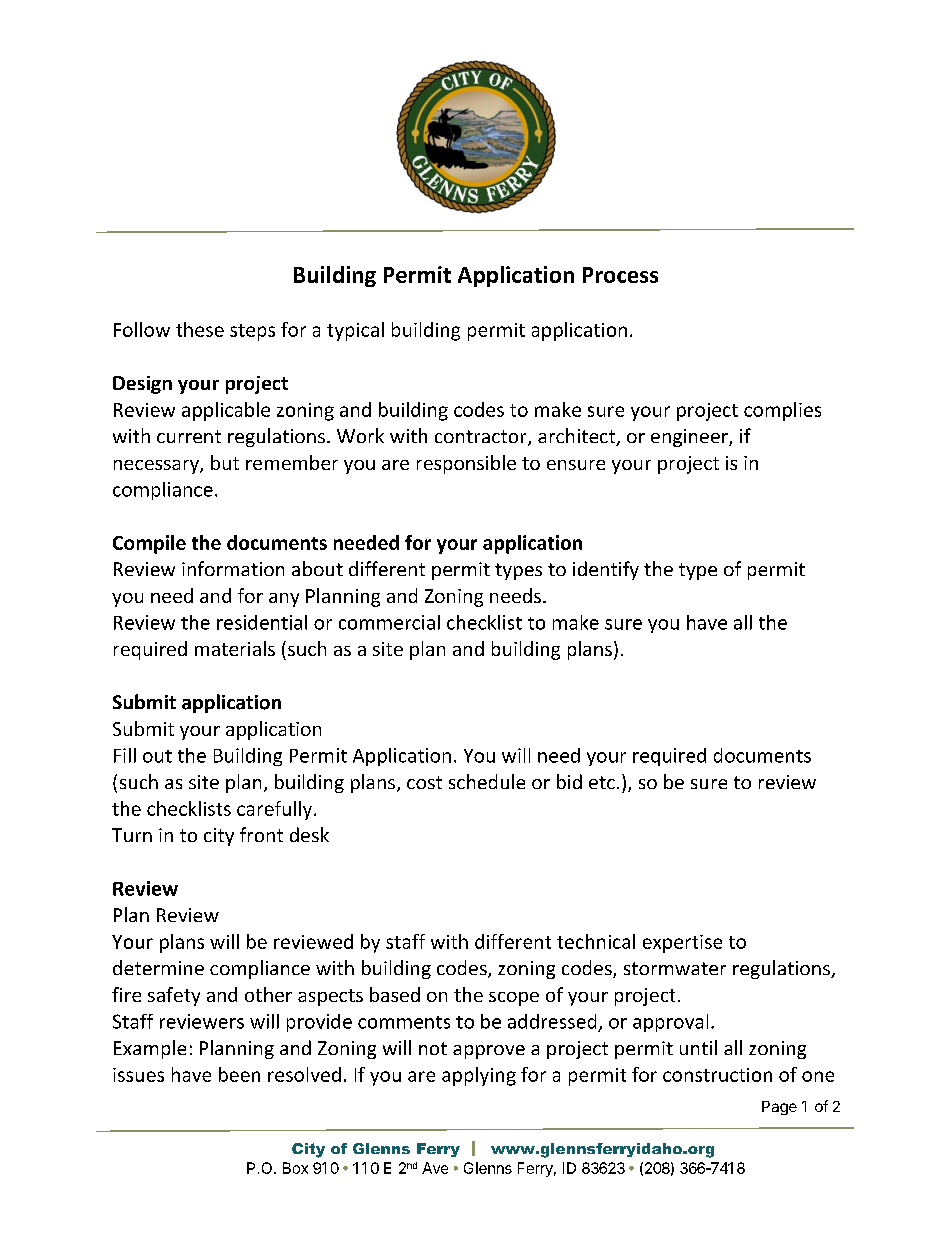 The height and width of the image is (1233, 952). Describe the element at coordinates (682, 944) in the image. I see `expertise` at that location.
